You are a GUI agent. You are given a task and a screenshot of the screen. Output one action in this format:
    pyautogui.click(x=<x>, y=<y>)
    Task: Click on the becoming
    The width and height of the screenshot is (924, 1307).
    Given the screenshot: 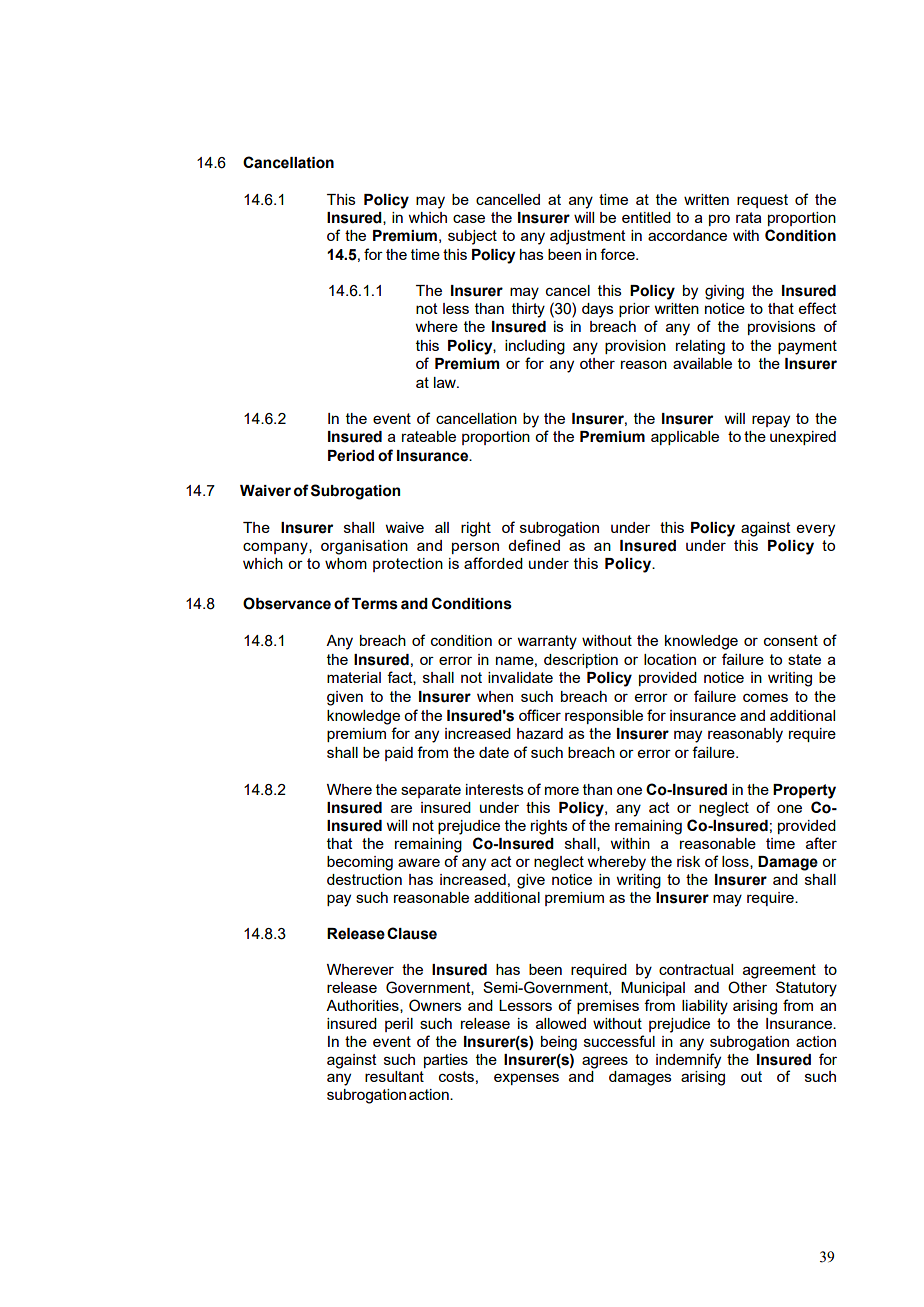 What is the action you would take?
    pyautogui.click(x=360, y=863)
